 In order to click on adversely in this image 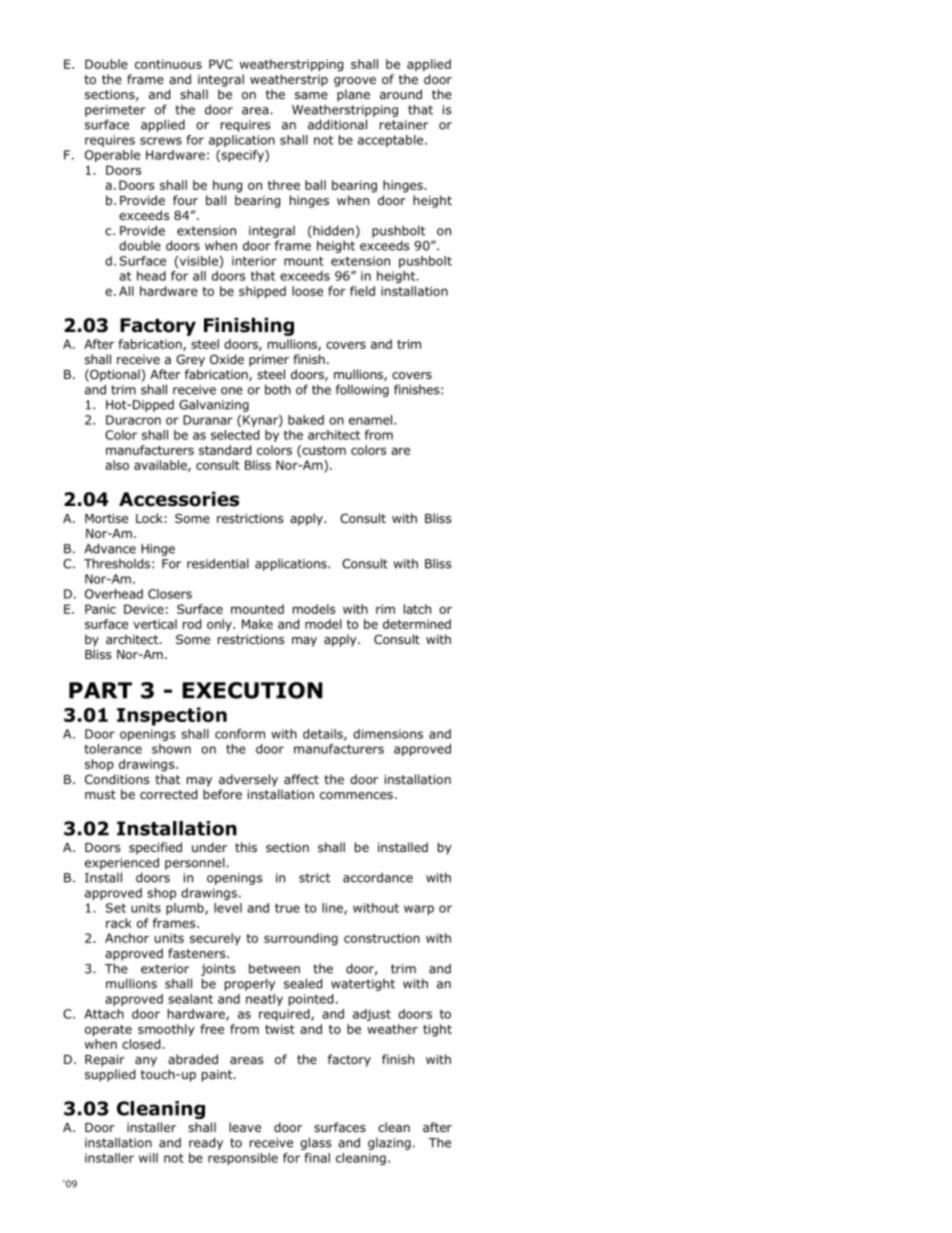, I will do `click(248, 780)`.
